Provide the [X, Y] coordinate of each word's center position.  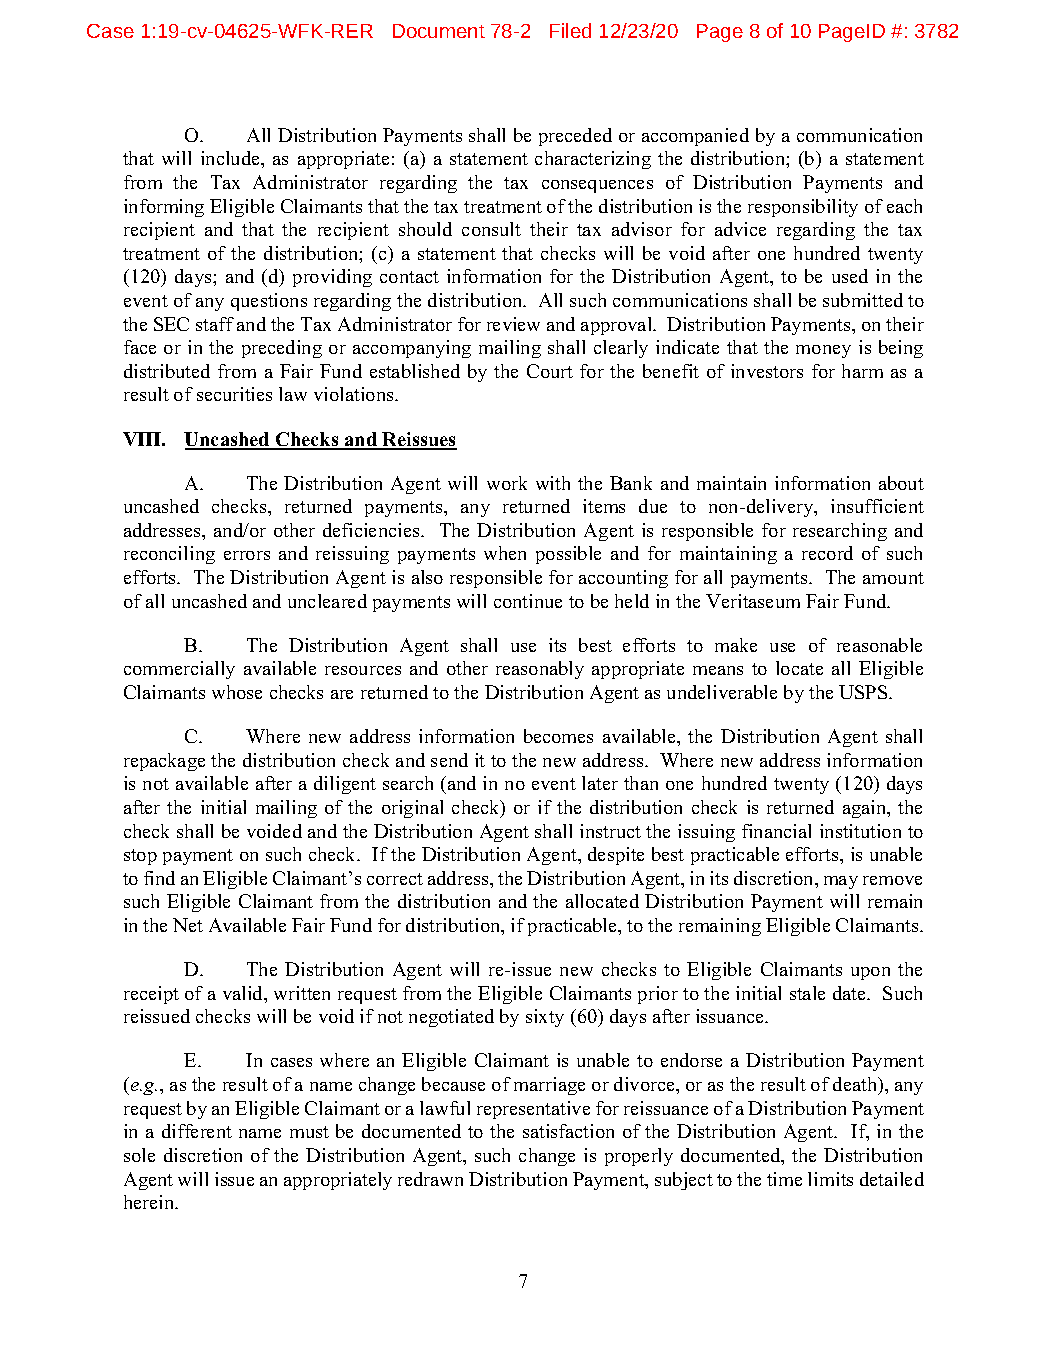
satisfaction [568, 1131]
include [231, 158]
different [197, 1131]
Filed [570, 30]
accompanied [695, 137]
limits [830, 1179]
